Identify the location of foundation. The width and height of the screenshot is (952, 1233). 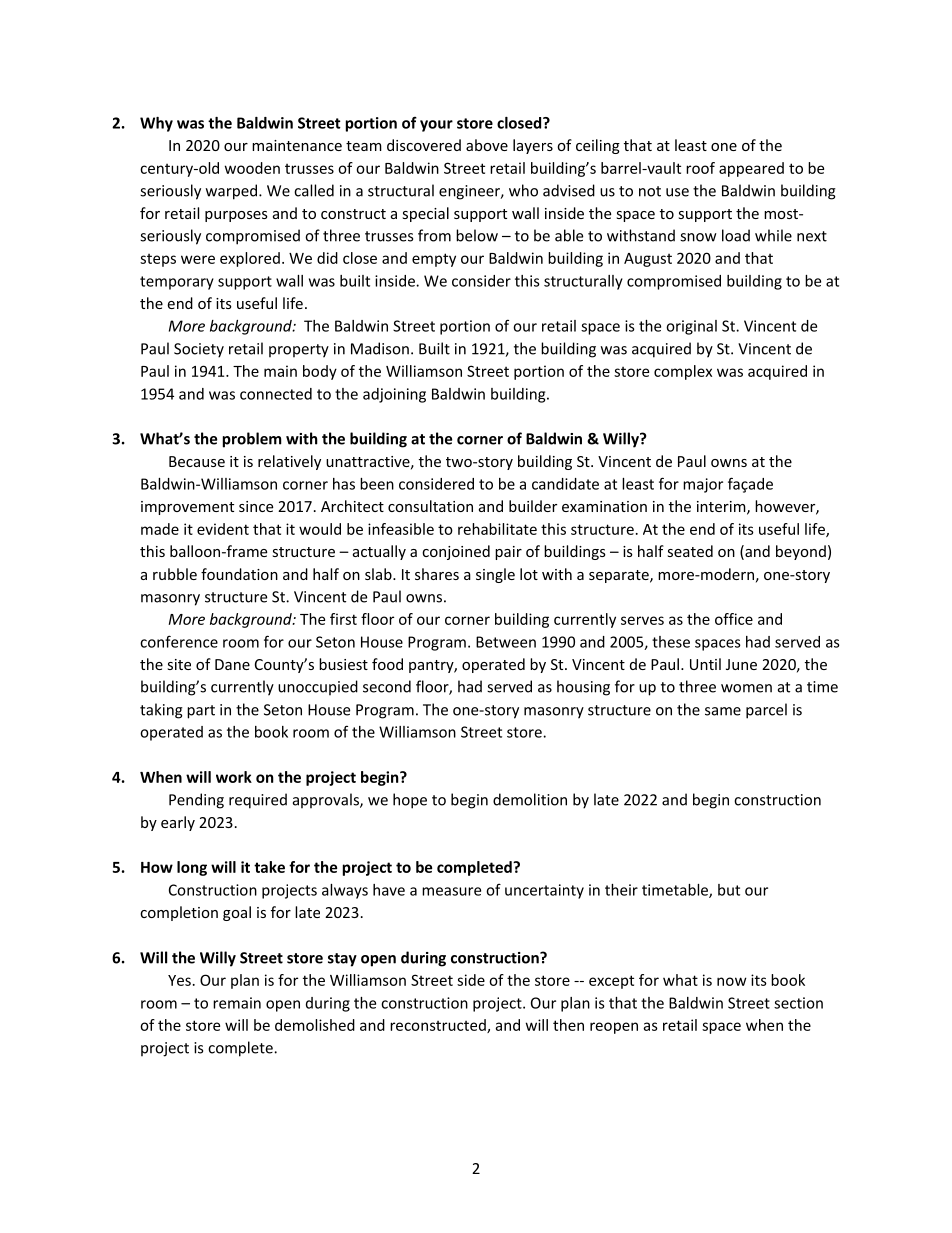
(239, 574).
